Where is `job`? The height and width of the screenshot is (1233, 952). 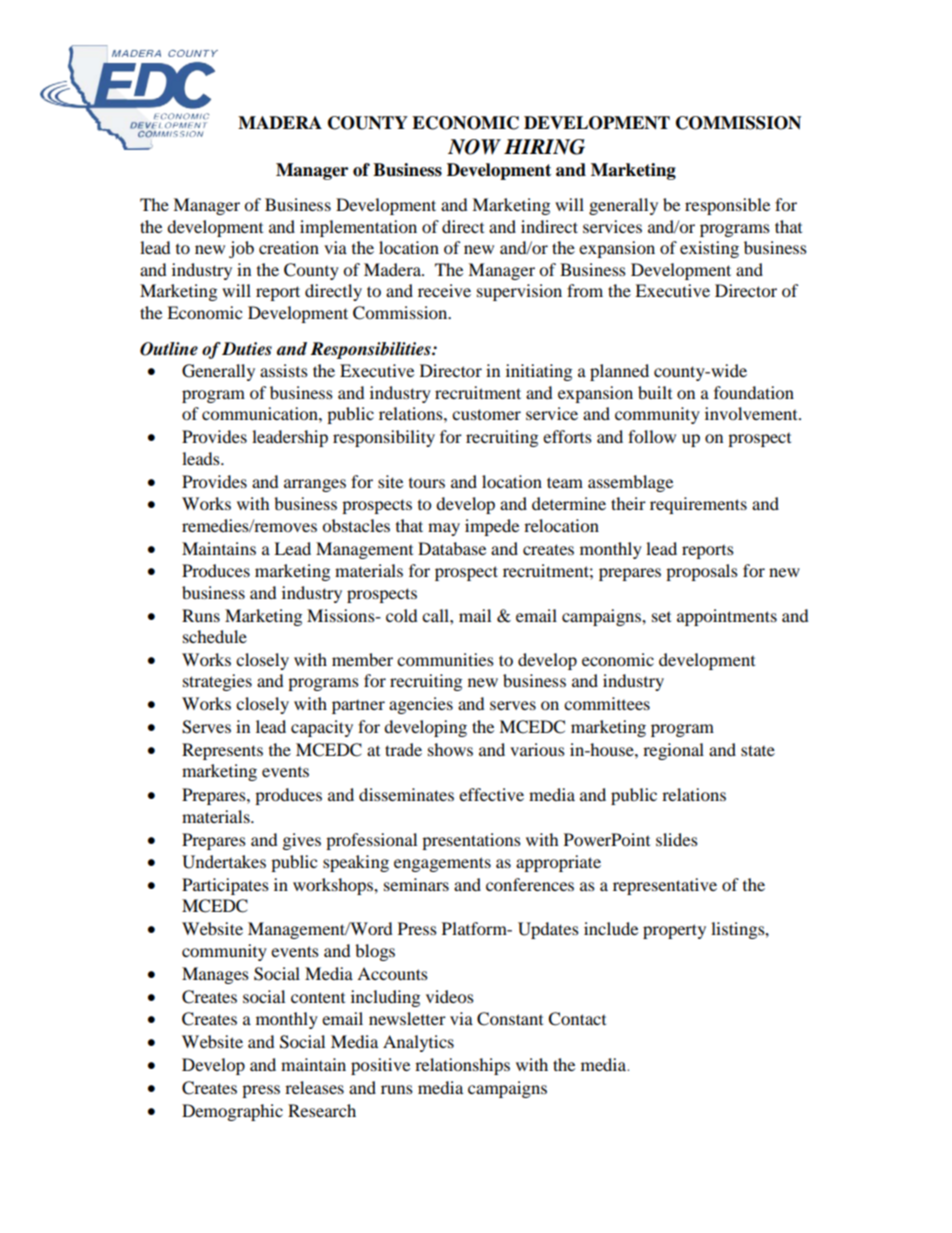
job is located at coordinates (241, 249).
